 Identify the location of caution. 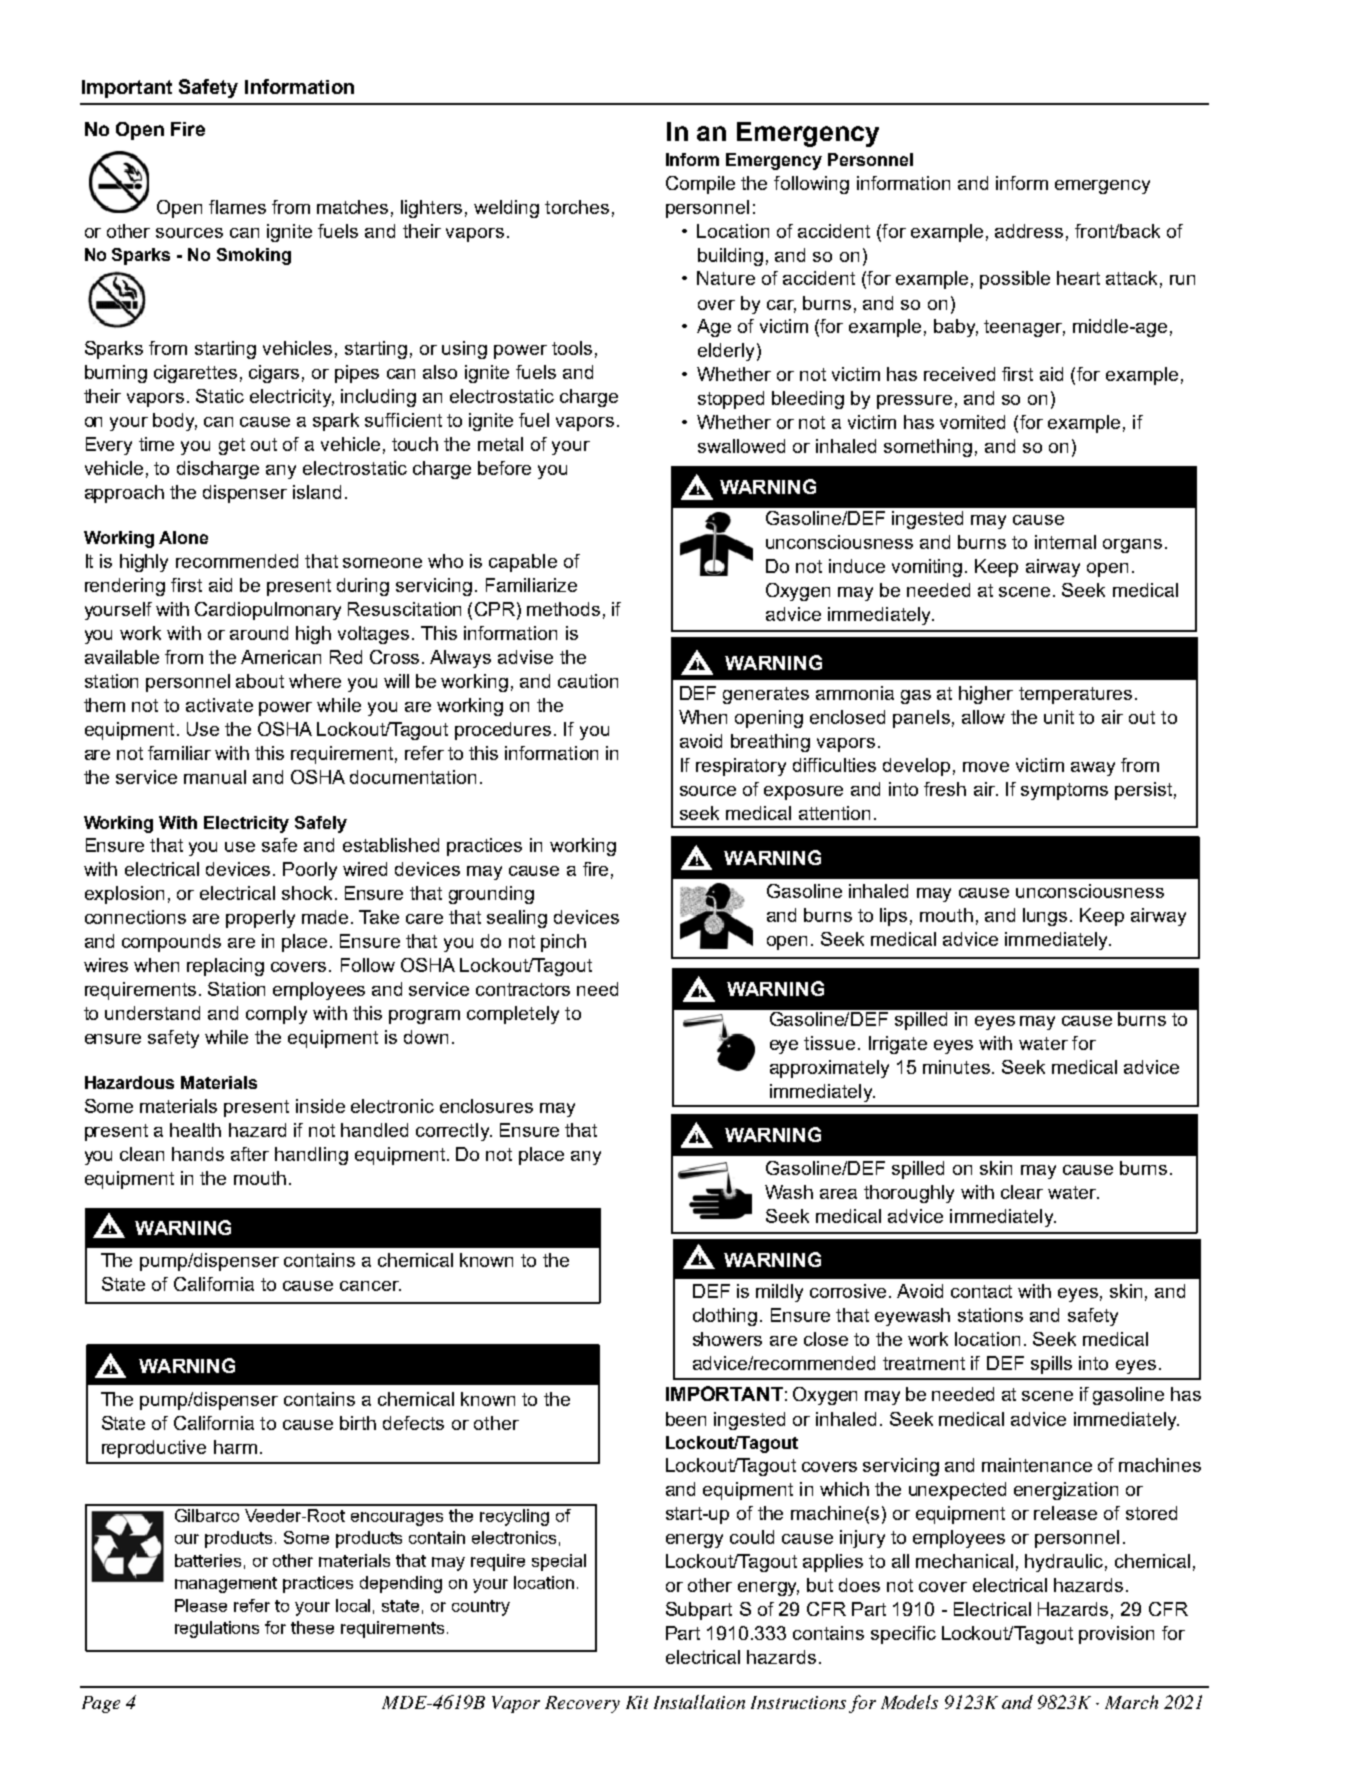
(588, 681).
